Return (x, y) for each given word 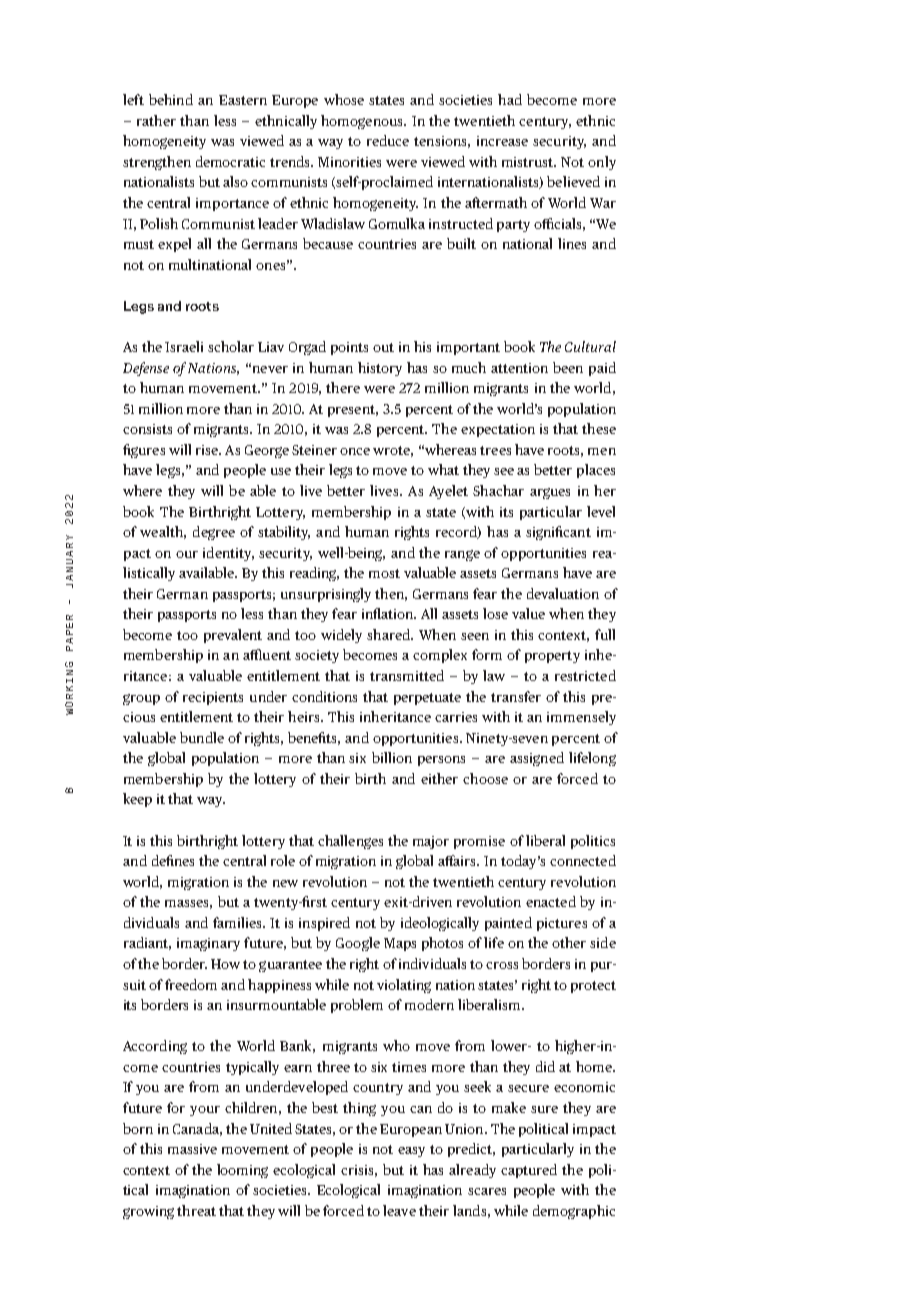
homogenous (363, 122)
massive (192, 1149)
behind (171, 99)
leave (399, 1210)
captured (529, 1171)
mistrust (529, 162)
